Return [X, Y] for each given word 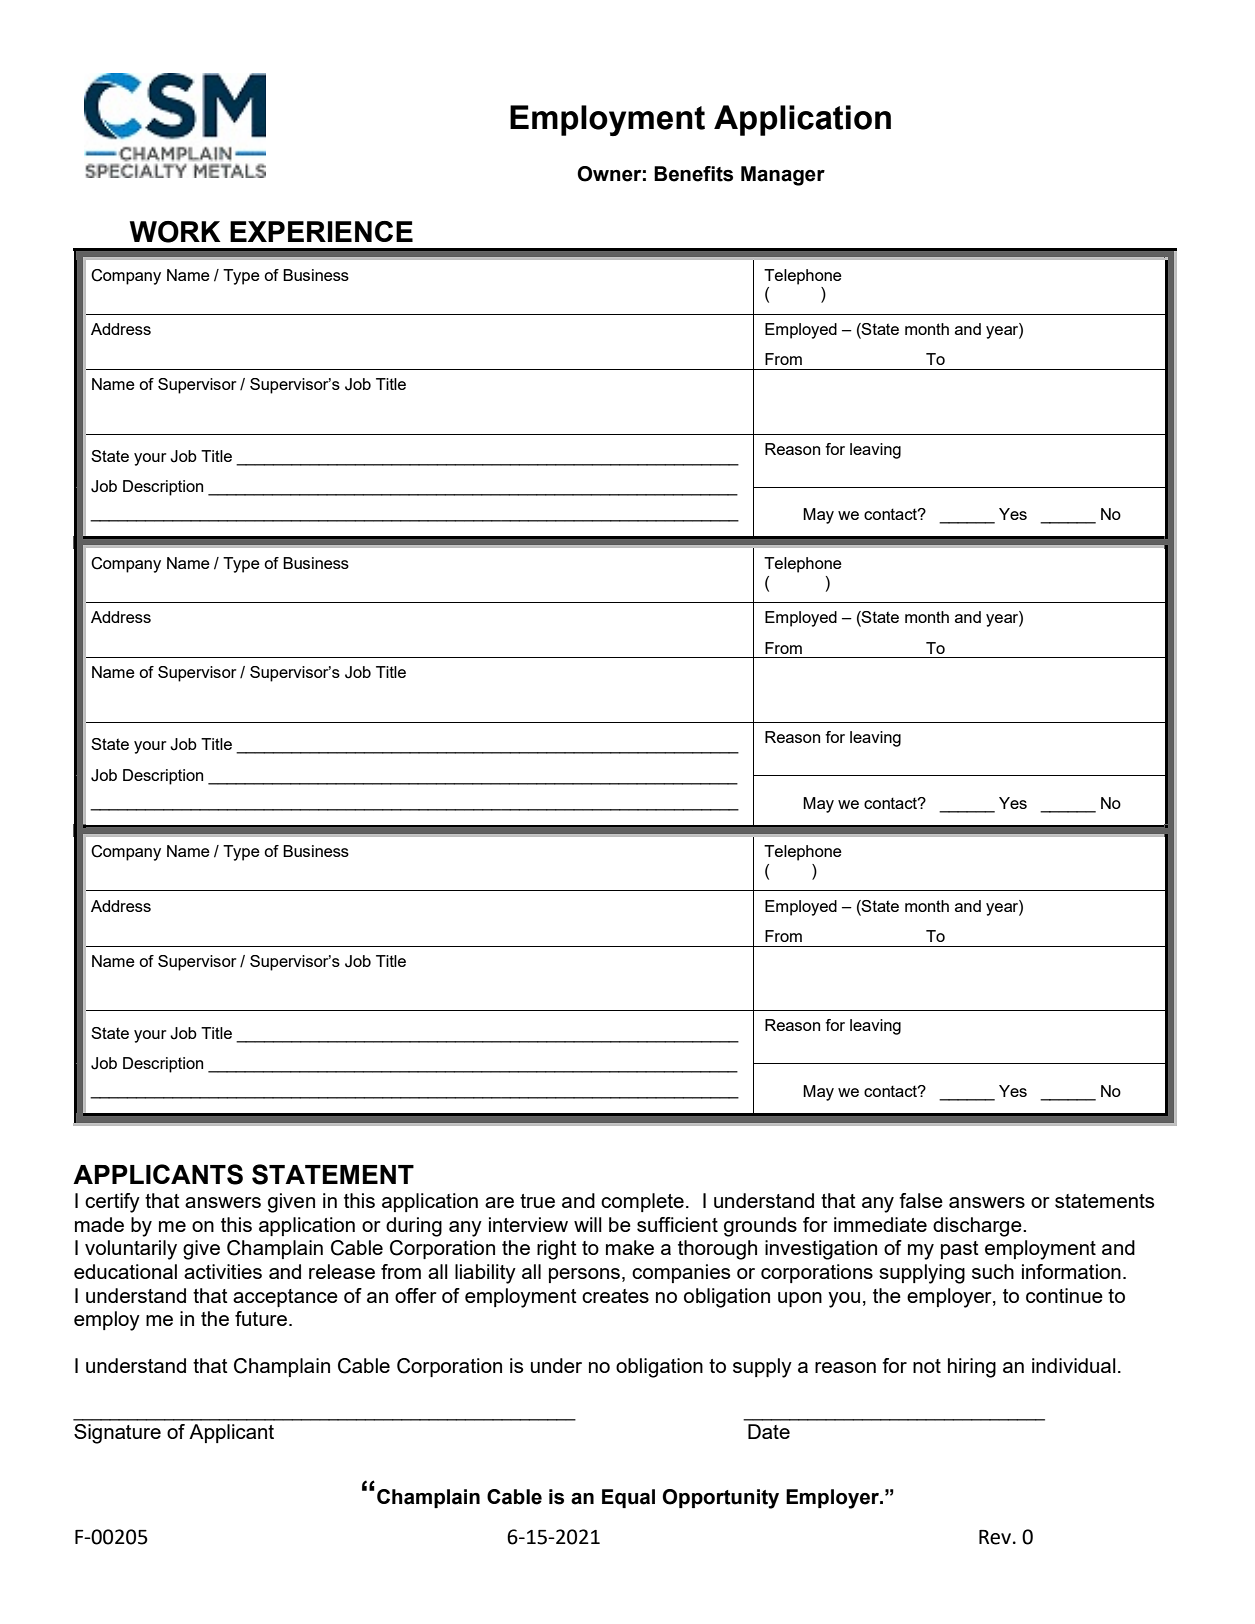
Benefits [693, 174]
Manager [783, 176]
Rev [996, 1537]
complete [642, 1202]
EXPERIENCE [321, 231]
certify [112, 1203]
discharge [978, 1227]
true [537, 1201]
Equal [628, 1498]
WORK [175, 232]
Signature [117, 1434]
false [921, 1200]
